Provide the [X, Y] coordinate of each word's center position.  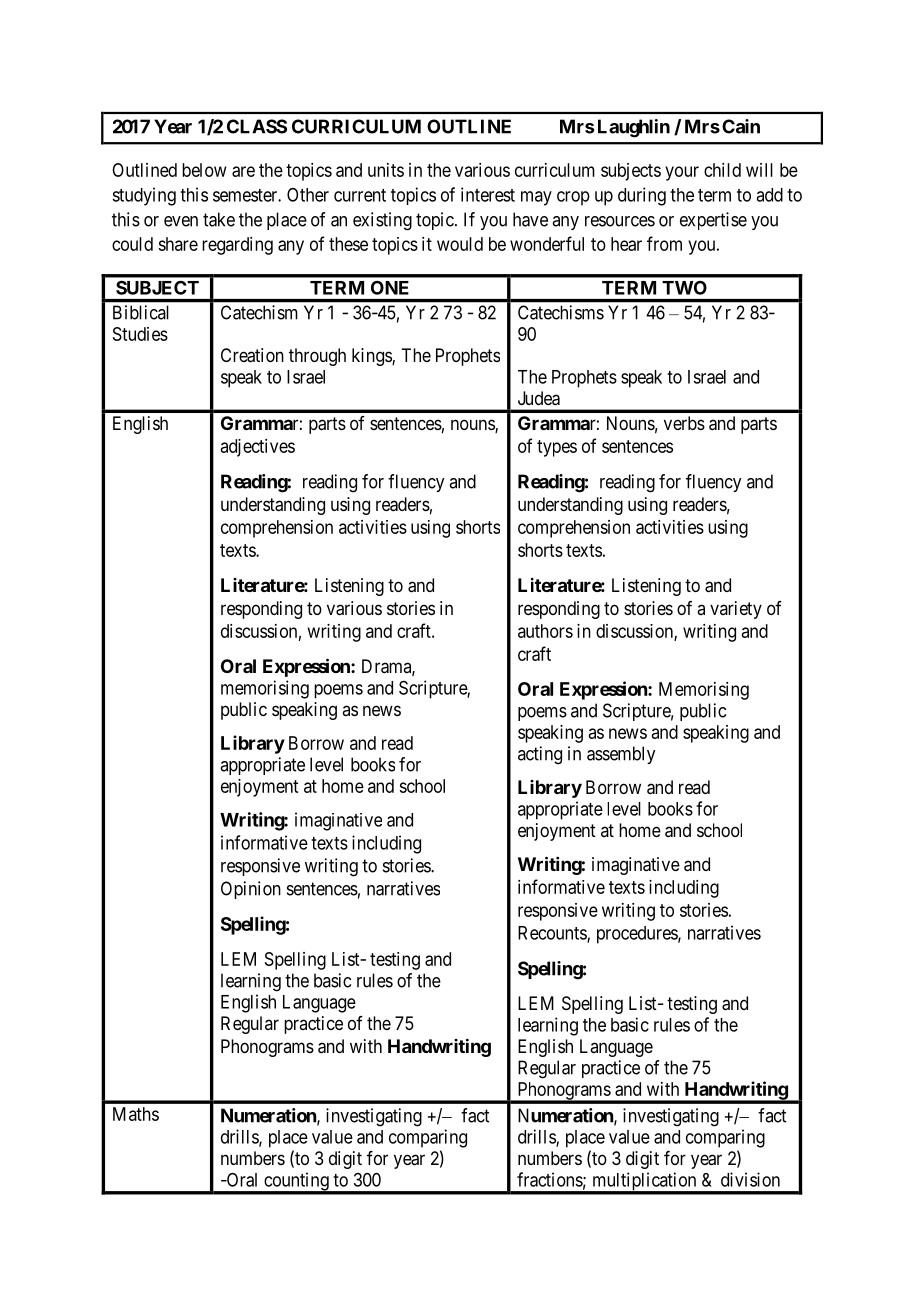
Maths [136, 1114]
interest [488, 194]
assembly [621, 755]
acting [540, 755]
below [204, 170]
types [557, 448]
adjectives [258, 448]
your [682, 173]
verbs [684, 423]
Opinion [251, 890]
